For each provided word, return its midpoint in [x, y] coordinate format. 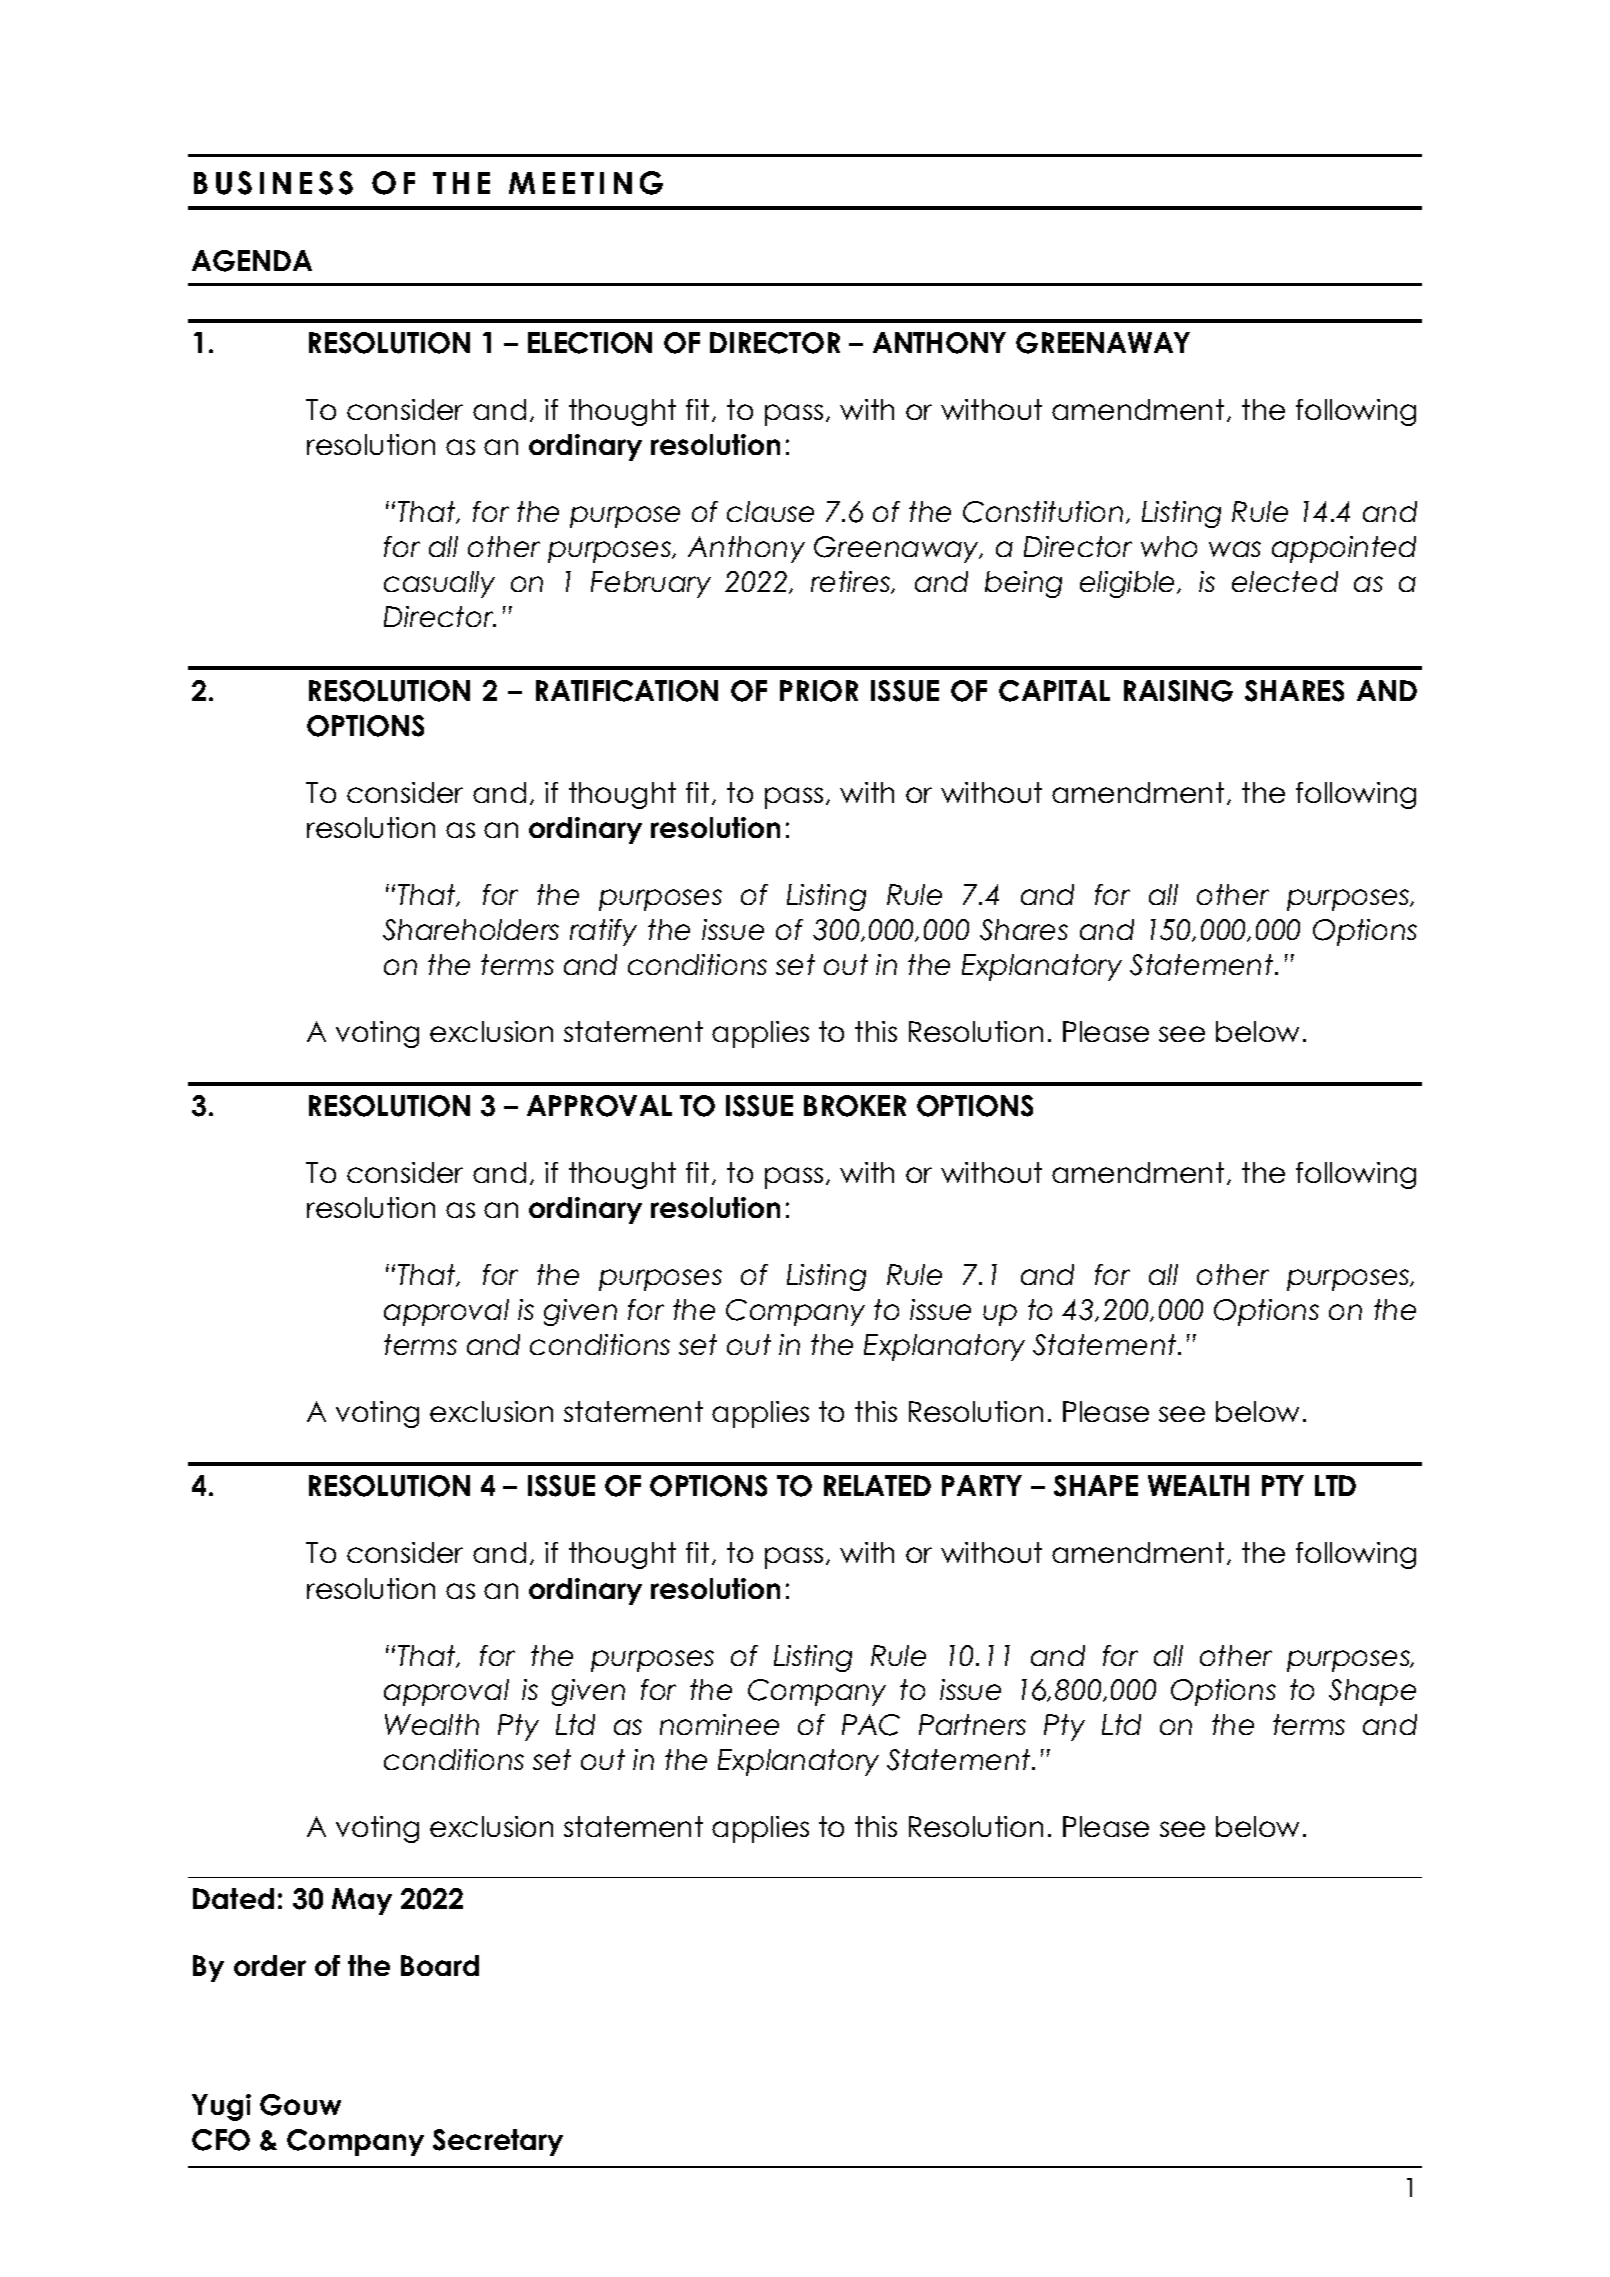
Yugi [221, 2107]
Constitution [1043, 512]
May [362, 1901]
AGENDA [252, 261]
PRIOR [819, 691]
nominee [719, 1724]
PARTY [982, 1485]
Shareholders [471, 930]
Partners [972, 1724]
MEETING [586, 183]
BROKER [855, 1106]
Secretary [498, 2142]
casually [439, 584]
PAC [871, 1725]
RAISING [1178, 691]
